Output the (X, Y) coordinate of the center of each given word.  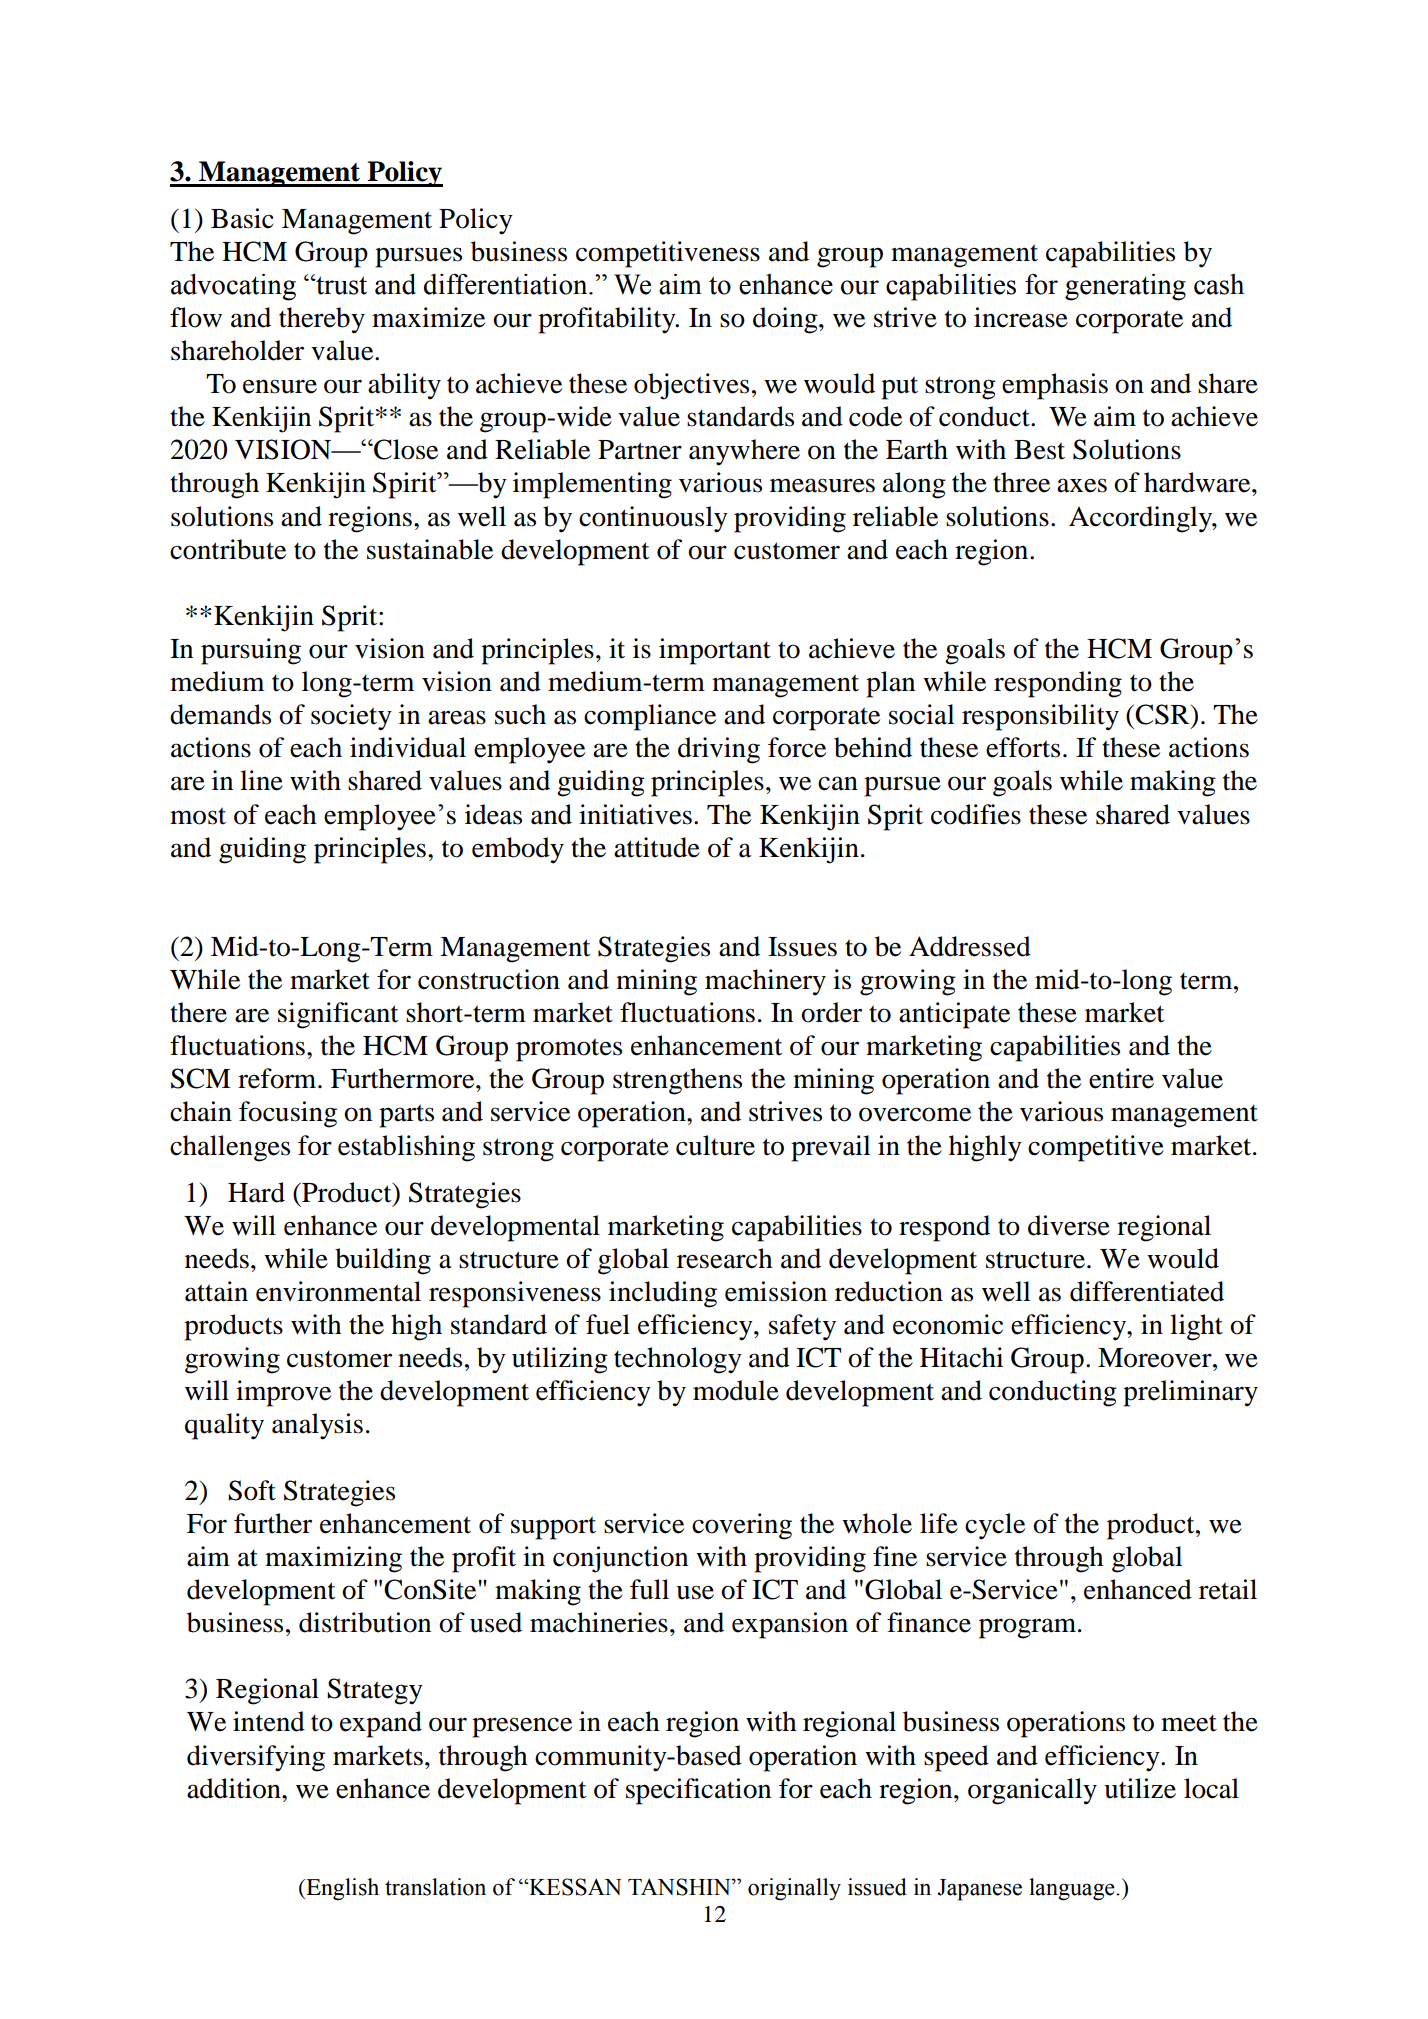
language (1073, 1889)
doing (786, 320)
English (341, 1889)
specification (698, 1791)
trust (340, 284)
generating (1125, 287)
